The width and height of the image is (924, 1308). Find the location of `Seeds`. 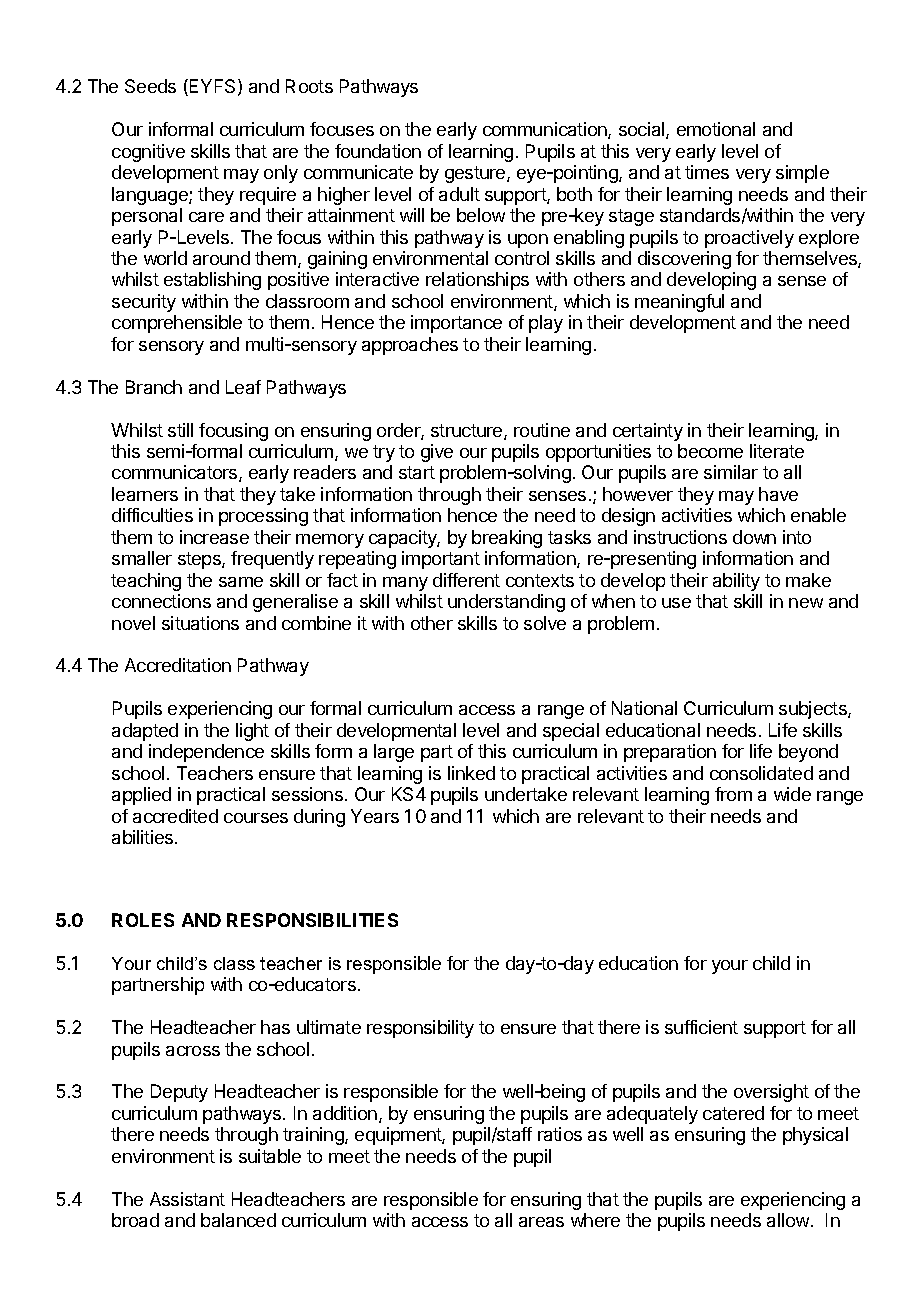

Seeds is located at coordinates (150, 86).
